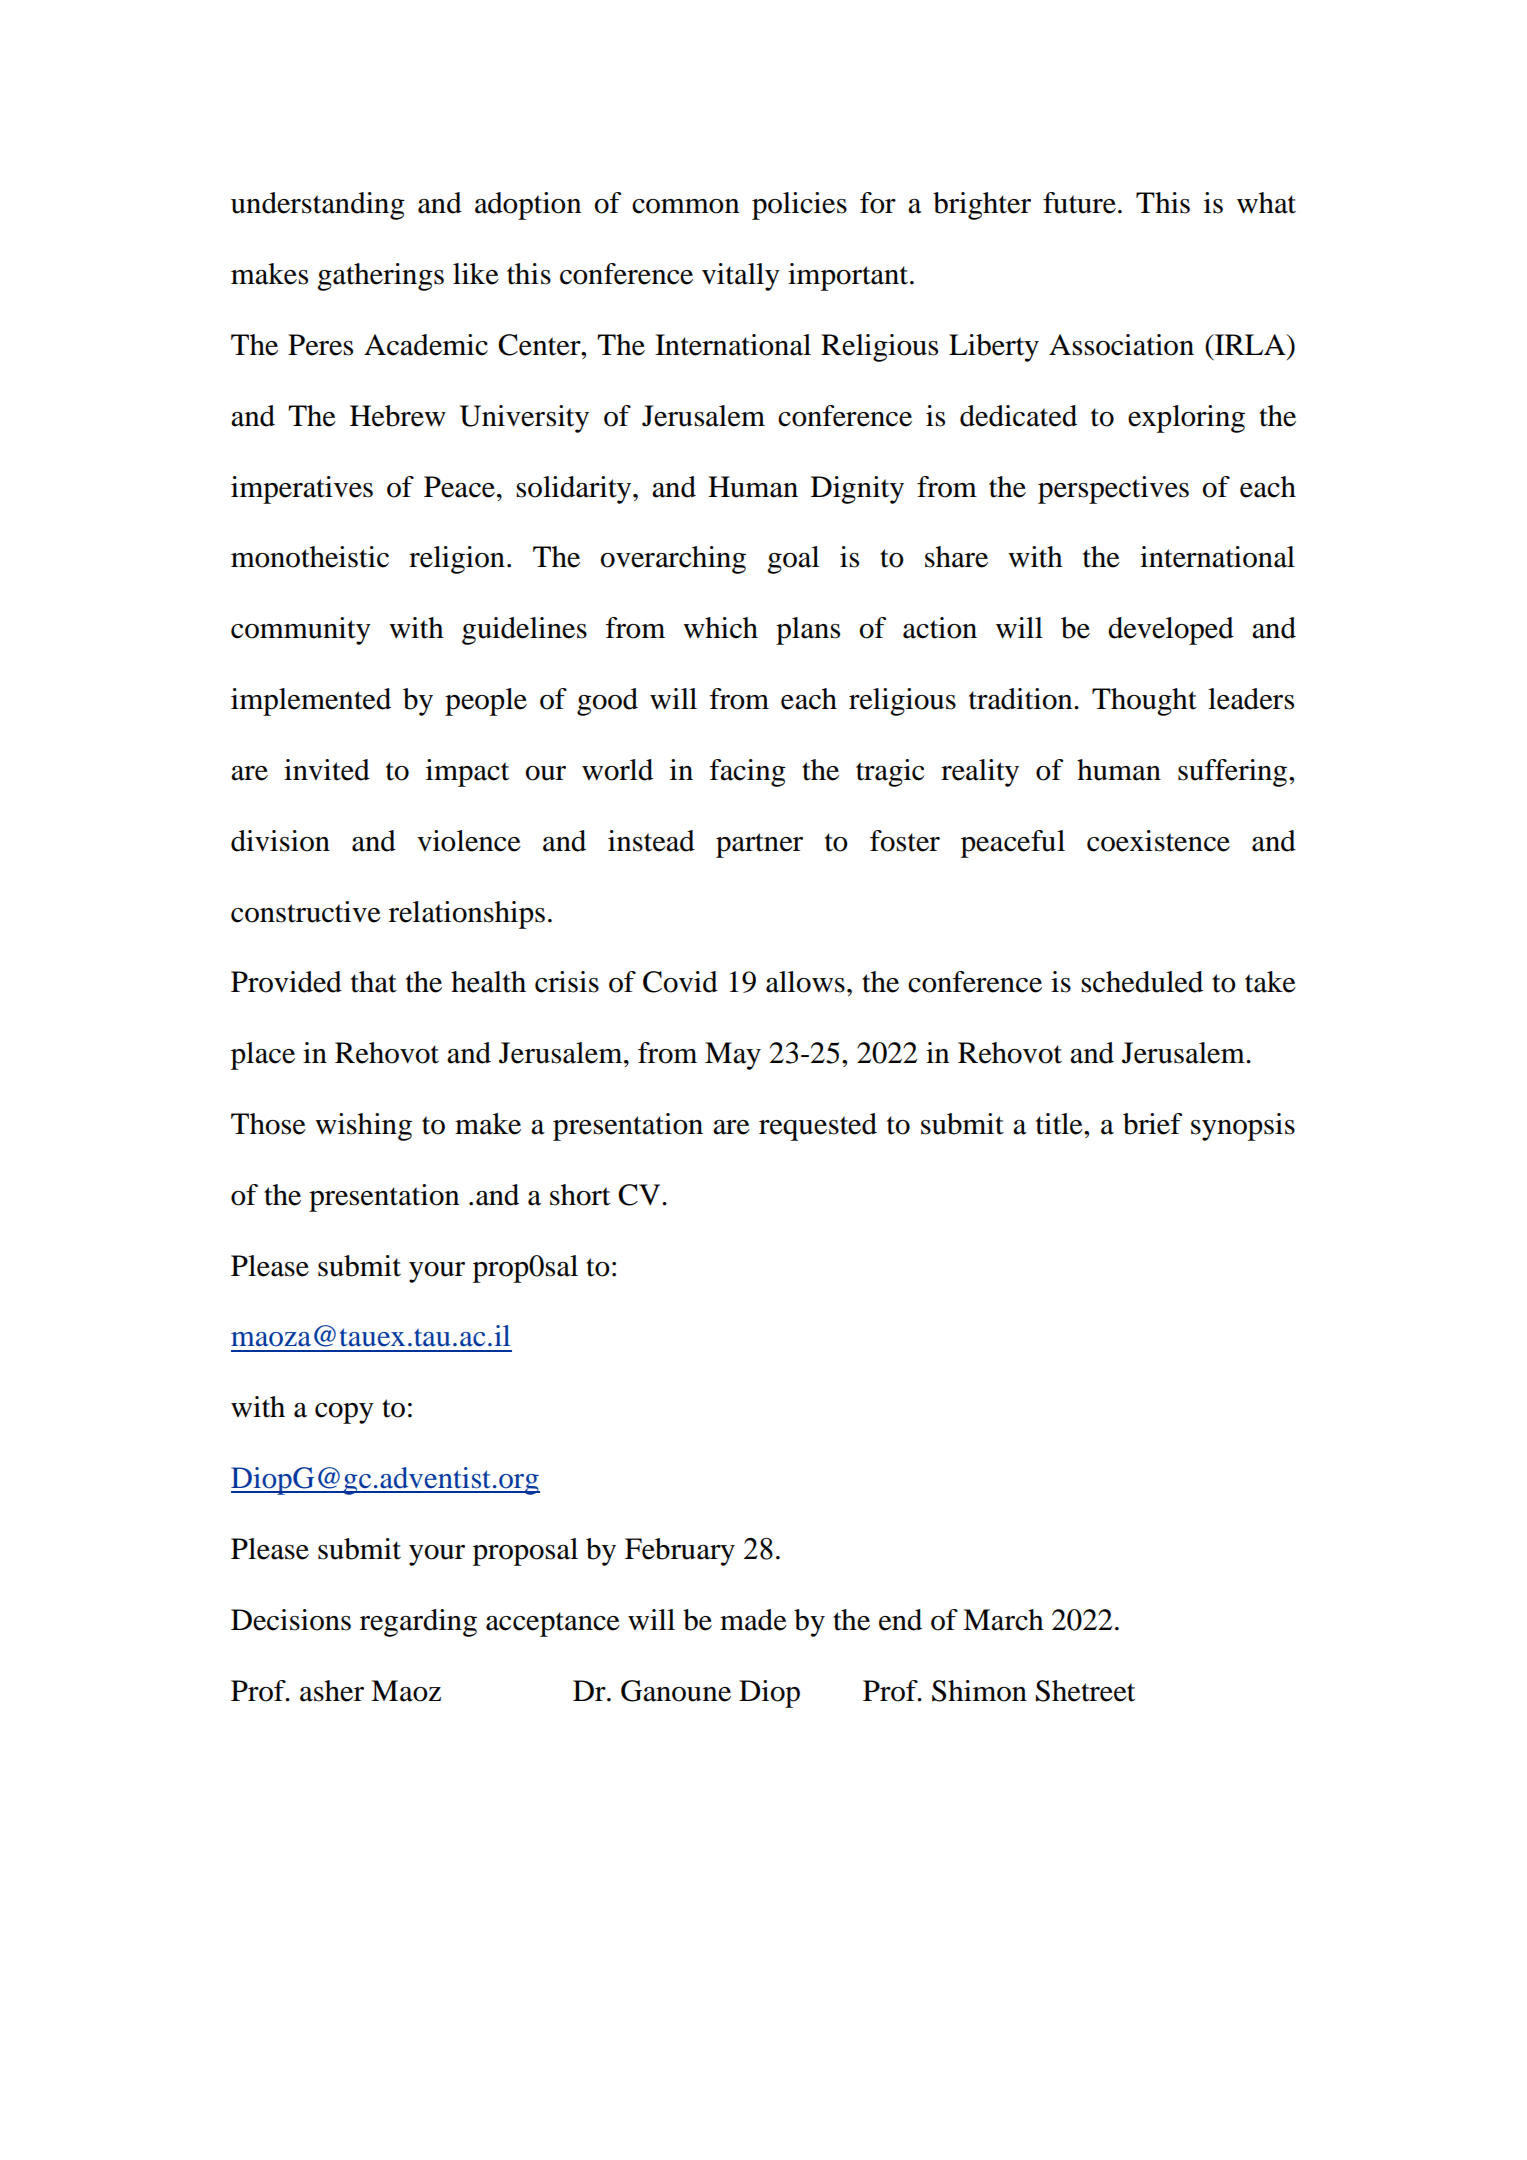 This screenshot has width=1527, height=2160. I want to click on made, so click(753, 1620).
